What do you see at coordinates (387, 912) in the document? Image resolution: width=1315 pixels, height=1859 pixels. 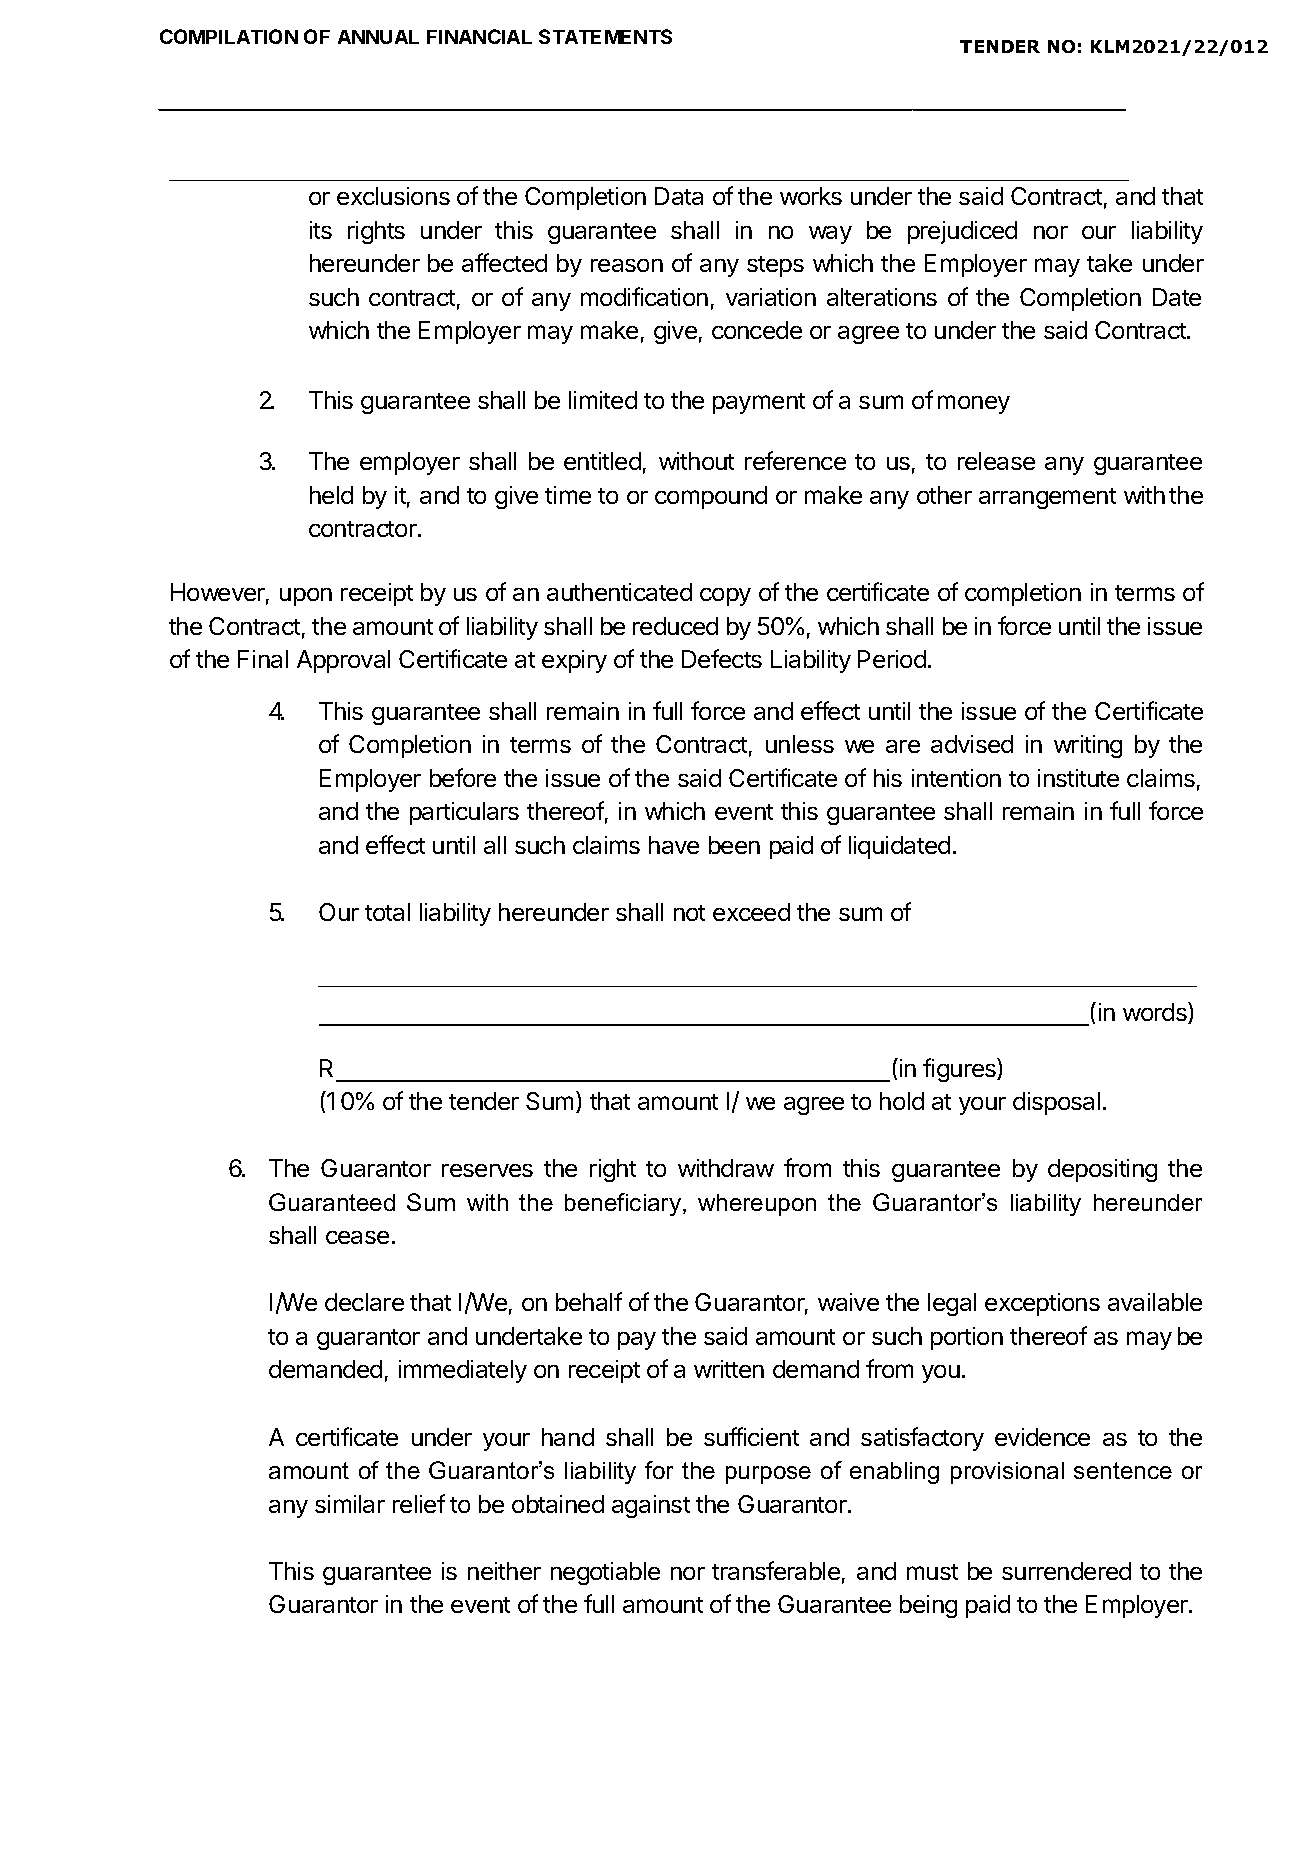 I see `total` at bounding box center [387, 912].
